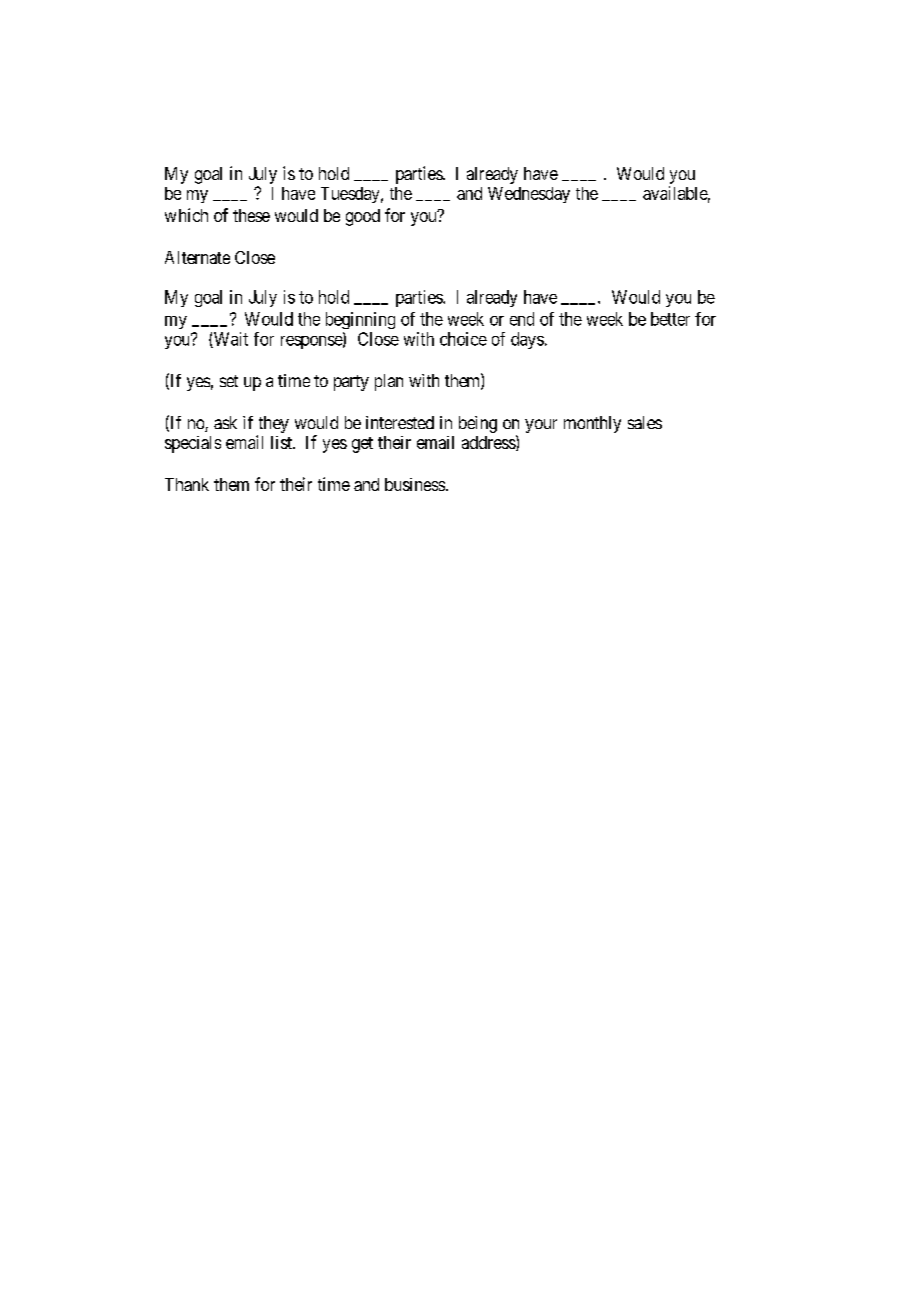 This image has height=1307, width=924. What do you see at coordinates (363, 217) in the image?
I see `good` at bounding box center [363, 217].
